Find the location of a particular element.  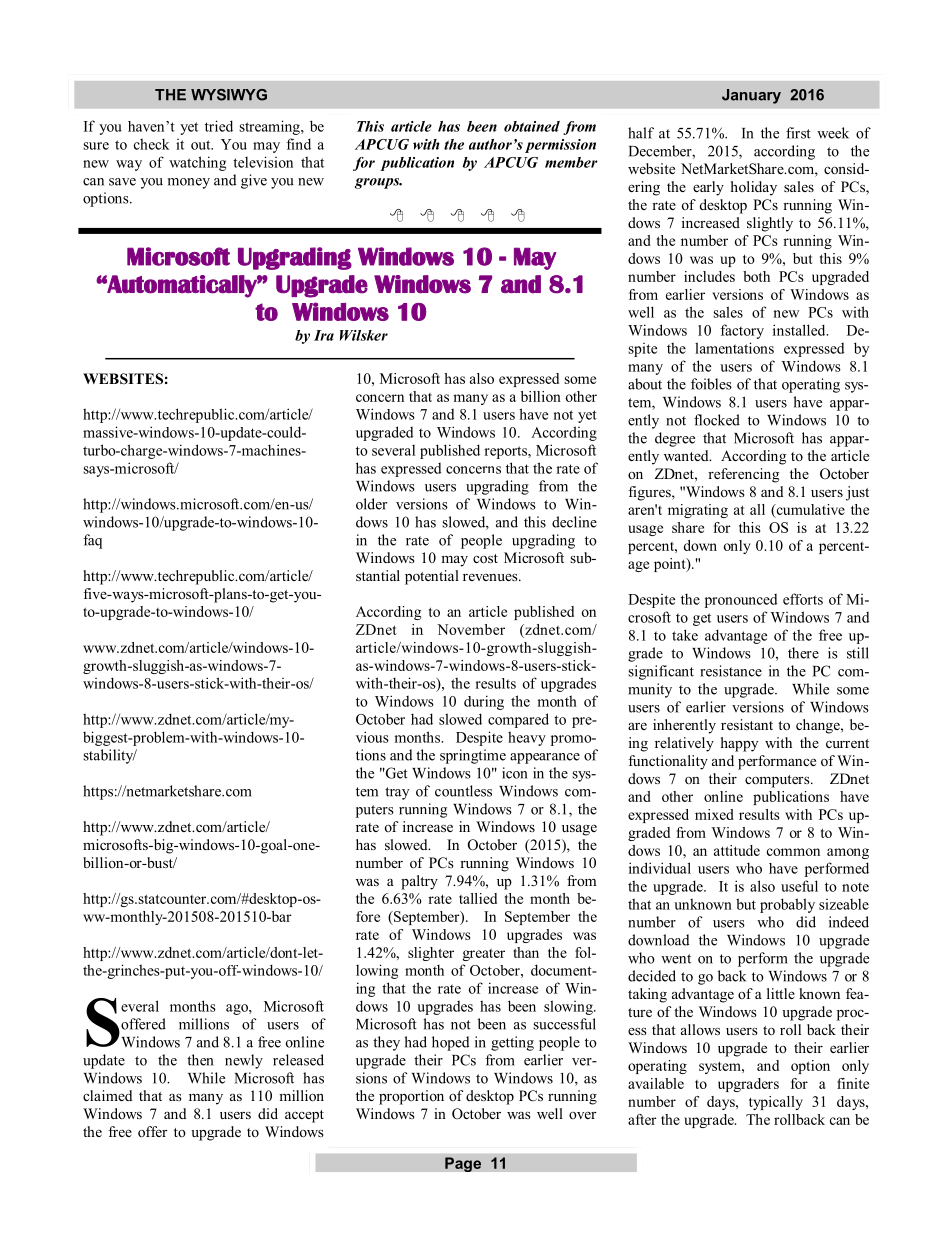

first is located at coordinates (798, 133).
